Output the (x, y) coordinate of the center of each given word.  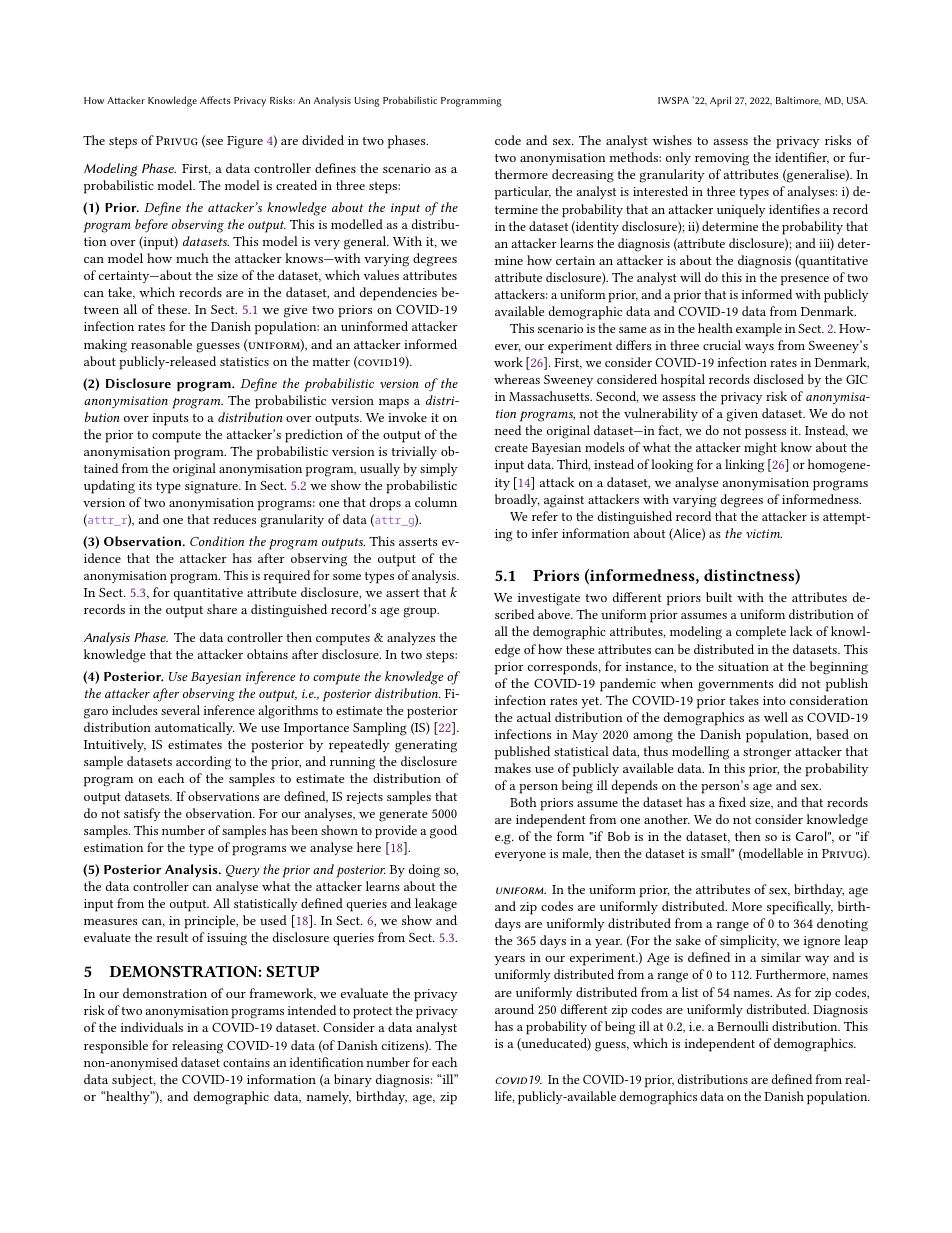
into (774, 700)
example (759, 330)
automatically (194, 728)
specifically (800, 908)
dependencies (398, 294)
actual (534, 717)
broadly (517, 500)
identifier (802, 158)
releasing (197, 1047)
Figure (245, 142)
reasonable (161, 344)
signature (212, 487)
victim (764, 533)
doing (424, 871)
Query (243, 871)
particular (523, 193)
